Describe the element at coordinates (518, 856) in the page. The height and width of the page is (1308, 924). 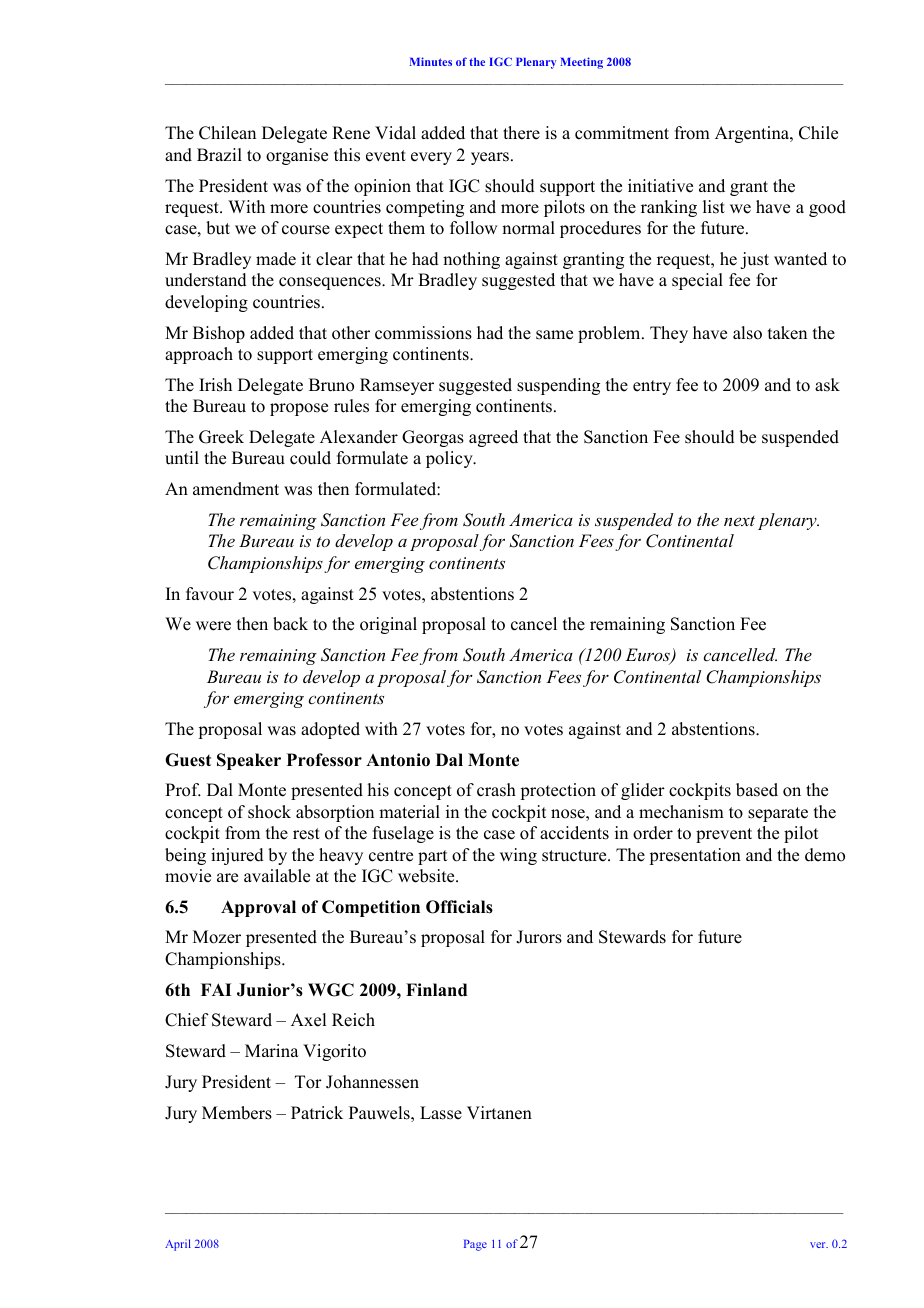
I see `wing` at that location.
